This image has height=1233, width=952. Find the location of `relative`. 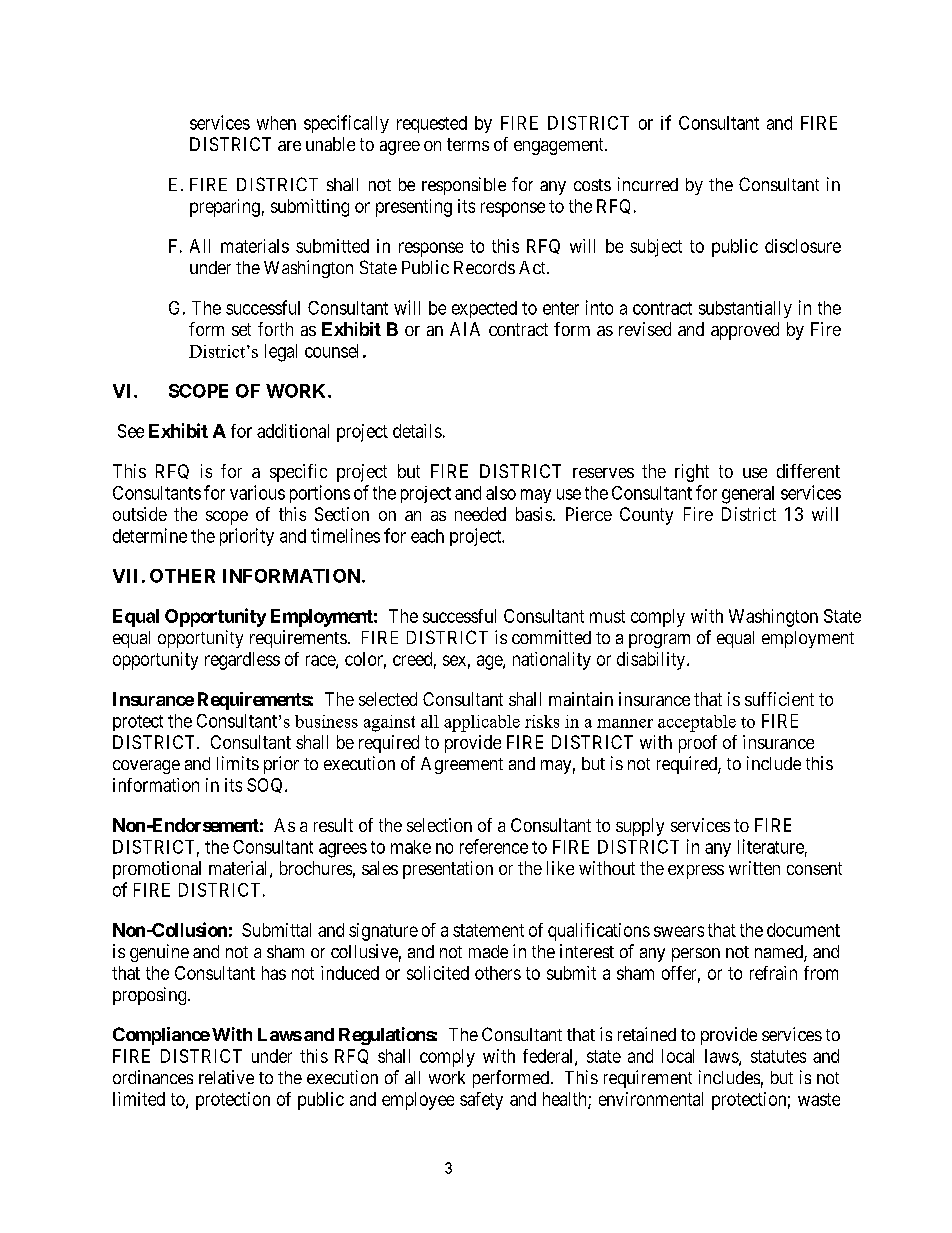

relative is located at coordinates (226, 1077).
